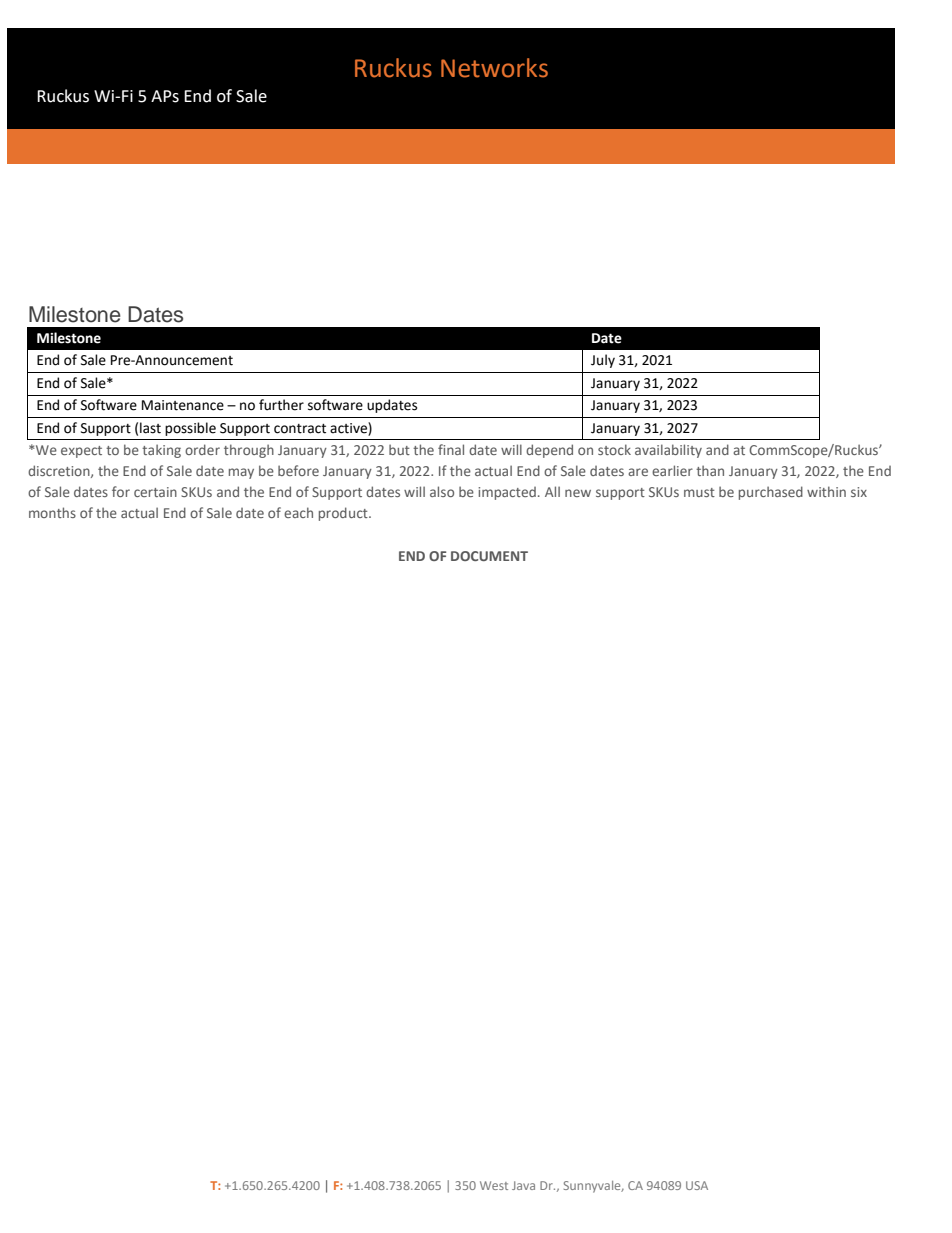 The height and width of the screenshot is (1233, 952). What do you see at coordinates (494, 68) in the screenshot?
I see `Networks` at bounding box center [494, 68].
